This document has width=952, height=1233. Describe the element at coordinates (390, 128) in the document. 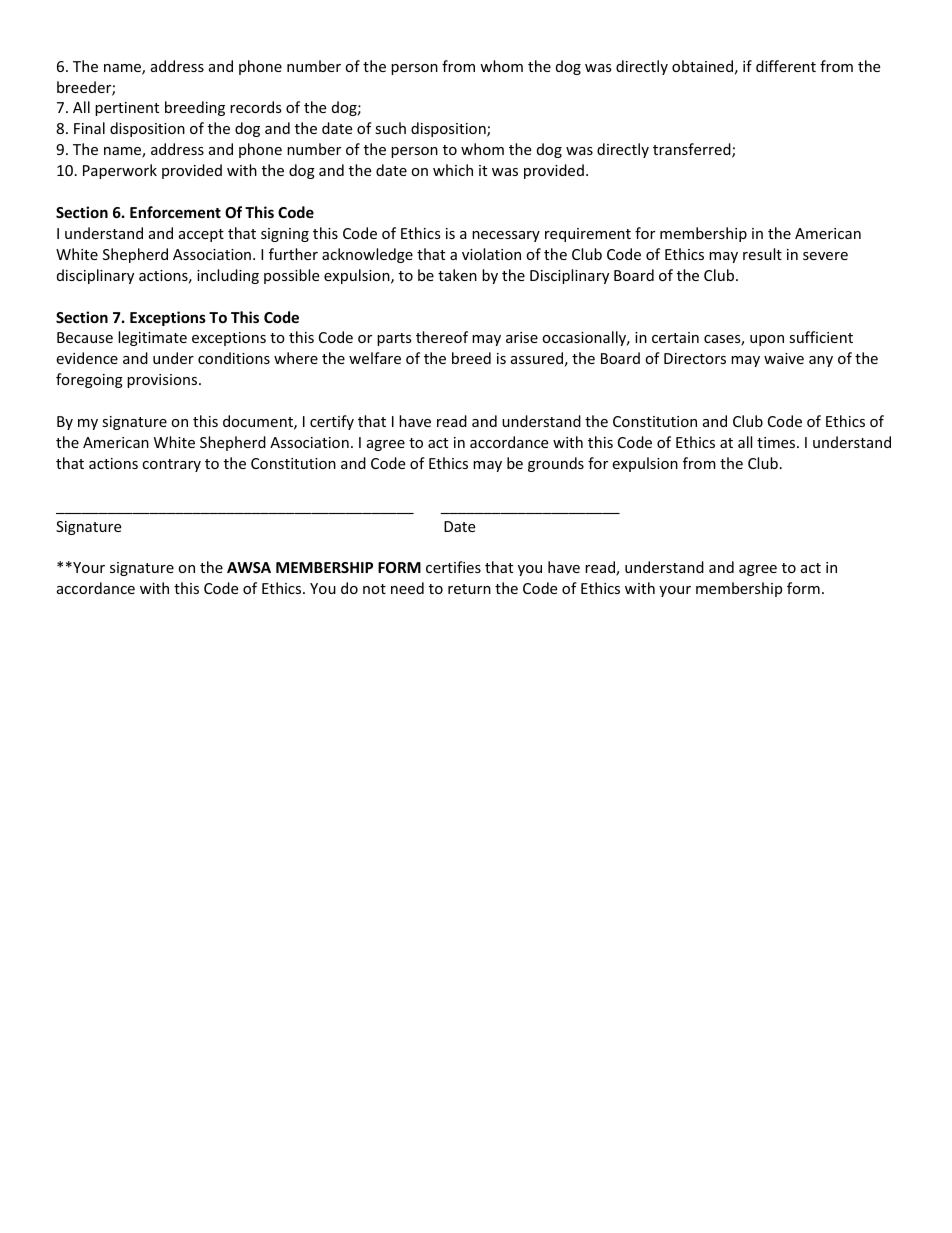

I see `such` at that location.
